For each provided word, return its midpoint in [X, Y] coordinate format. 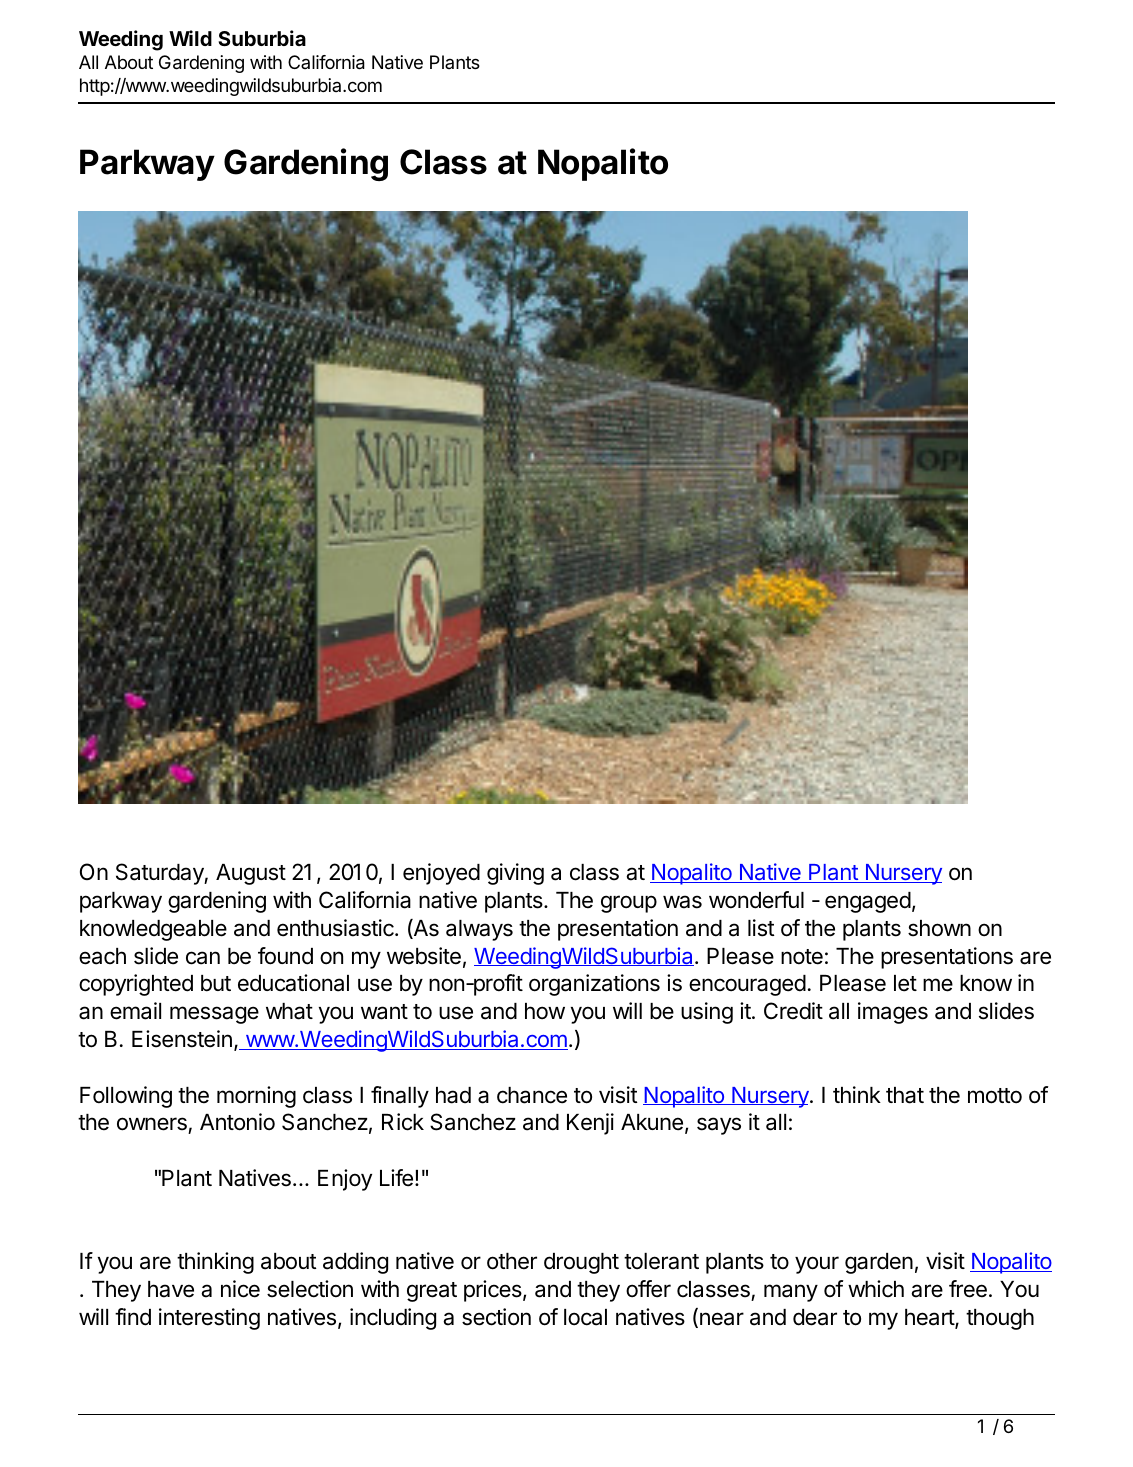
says [719, 1126]
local [585, 1317]
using [707, 1013]
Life [396, 1178]
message [214, 1015]
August [251, 874]
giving [515, 874]
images [893, 1013]
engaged [868, 902]
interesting [209, 1319]
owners [153, 1125]
